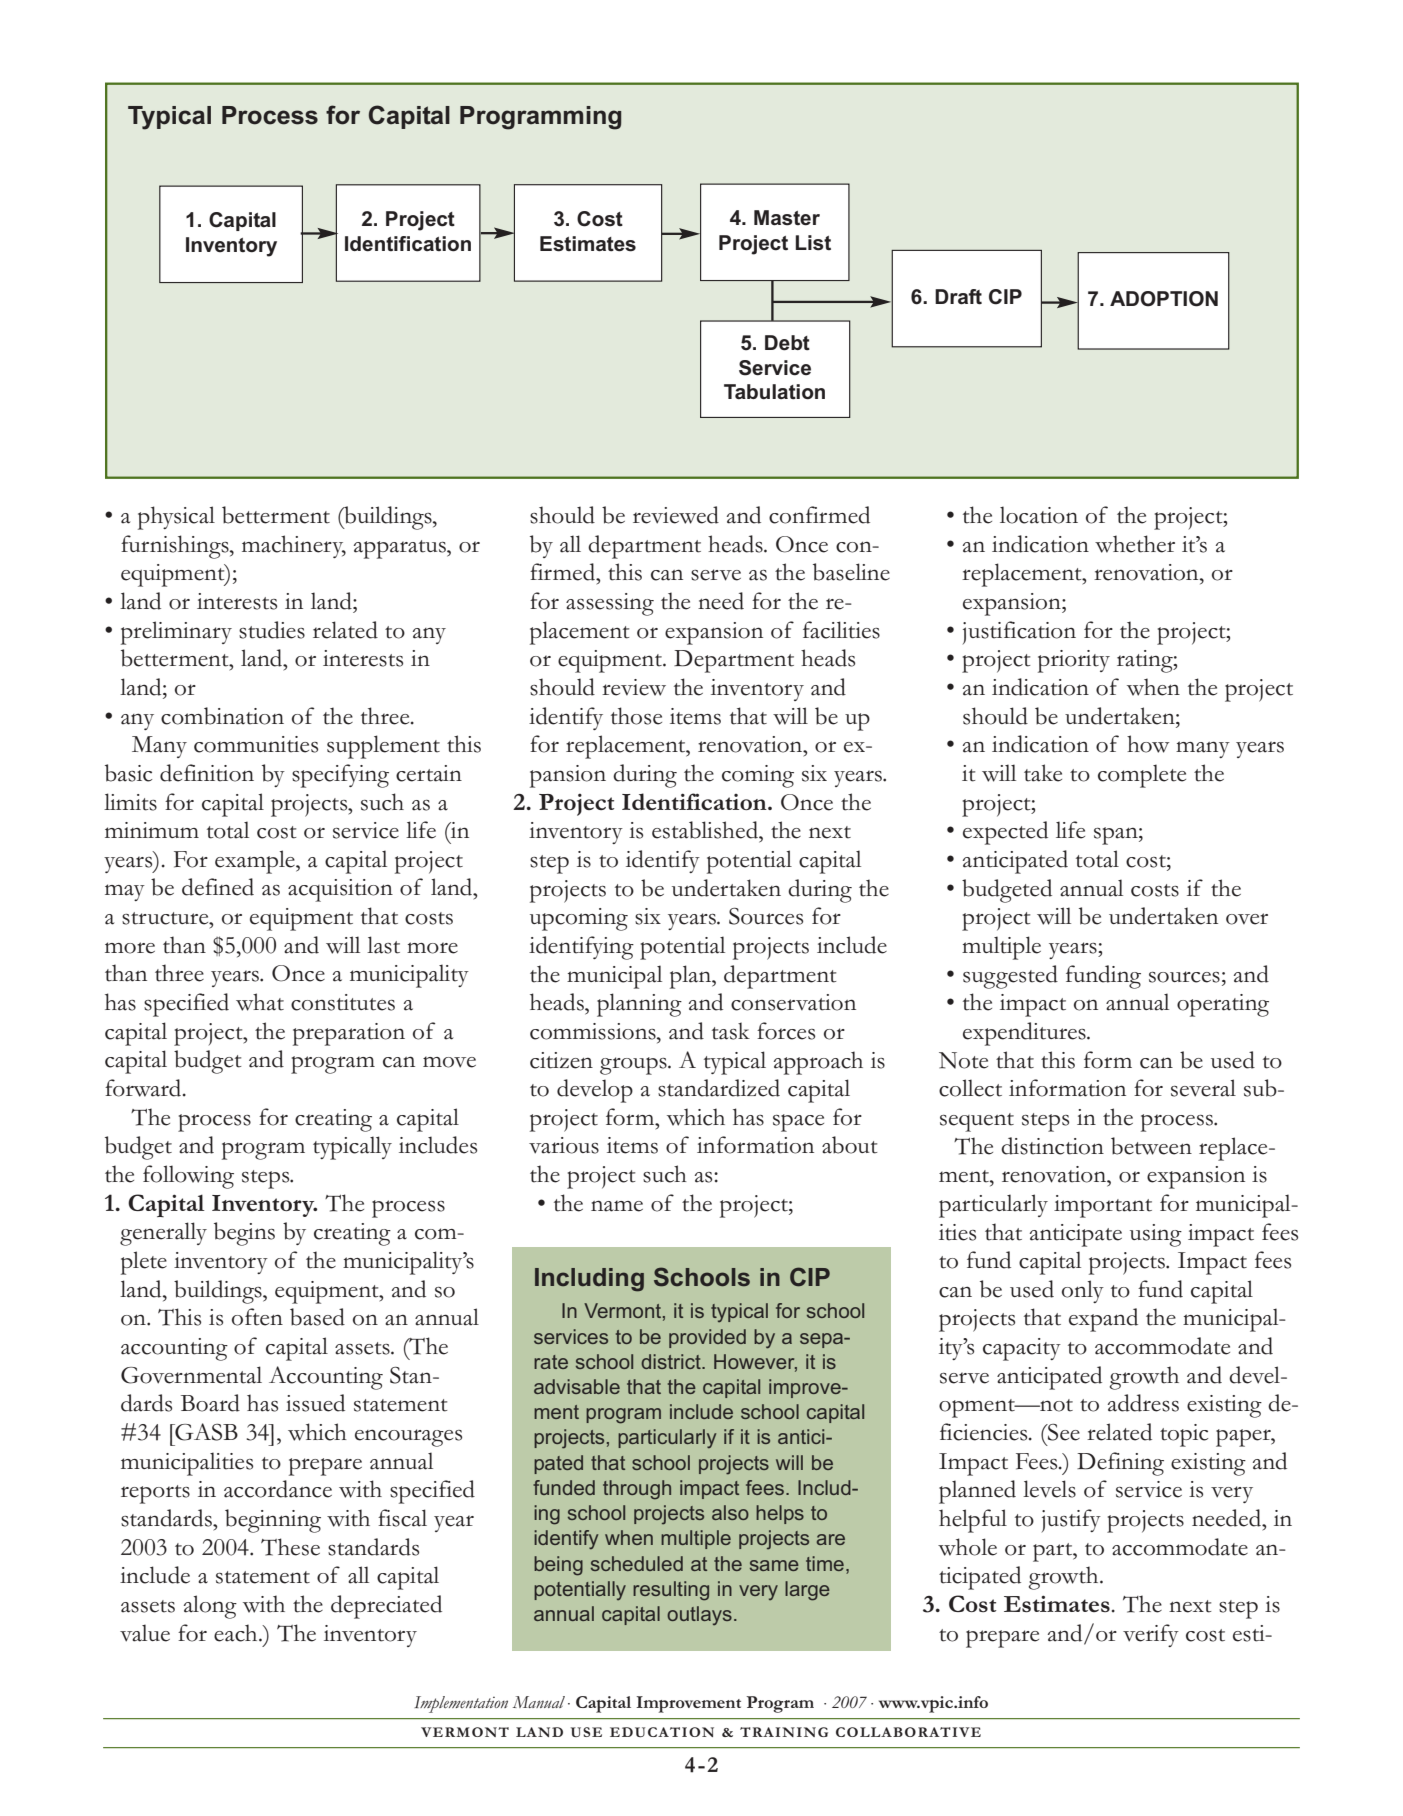  What do you see at coordinates (260, 1002) in the image?
I see `what` at bounding box center [260, 1002].
